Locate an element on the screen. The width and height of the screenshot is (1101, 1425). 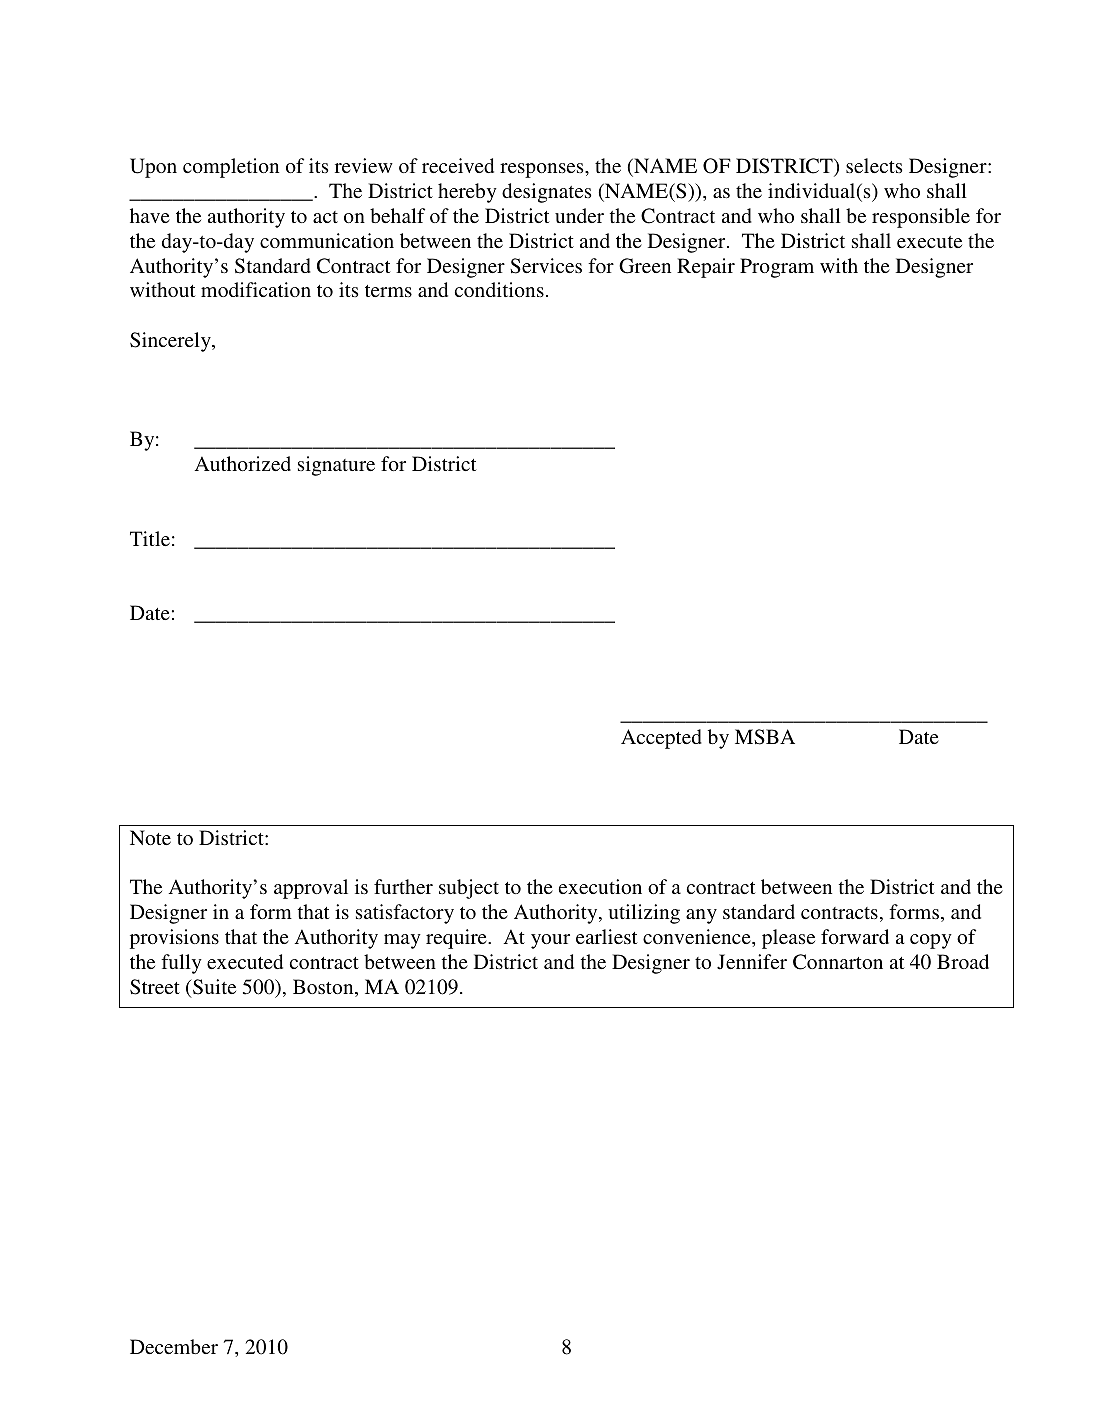
December is located at coordinates (174, 1346).
